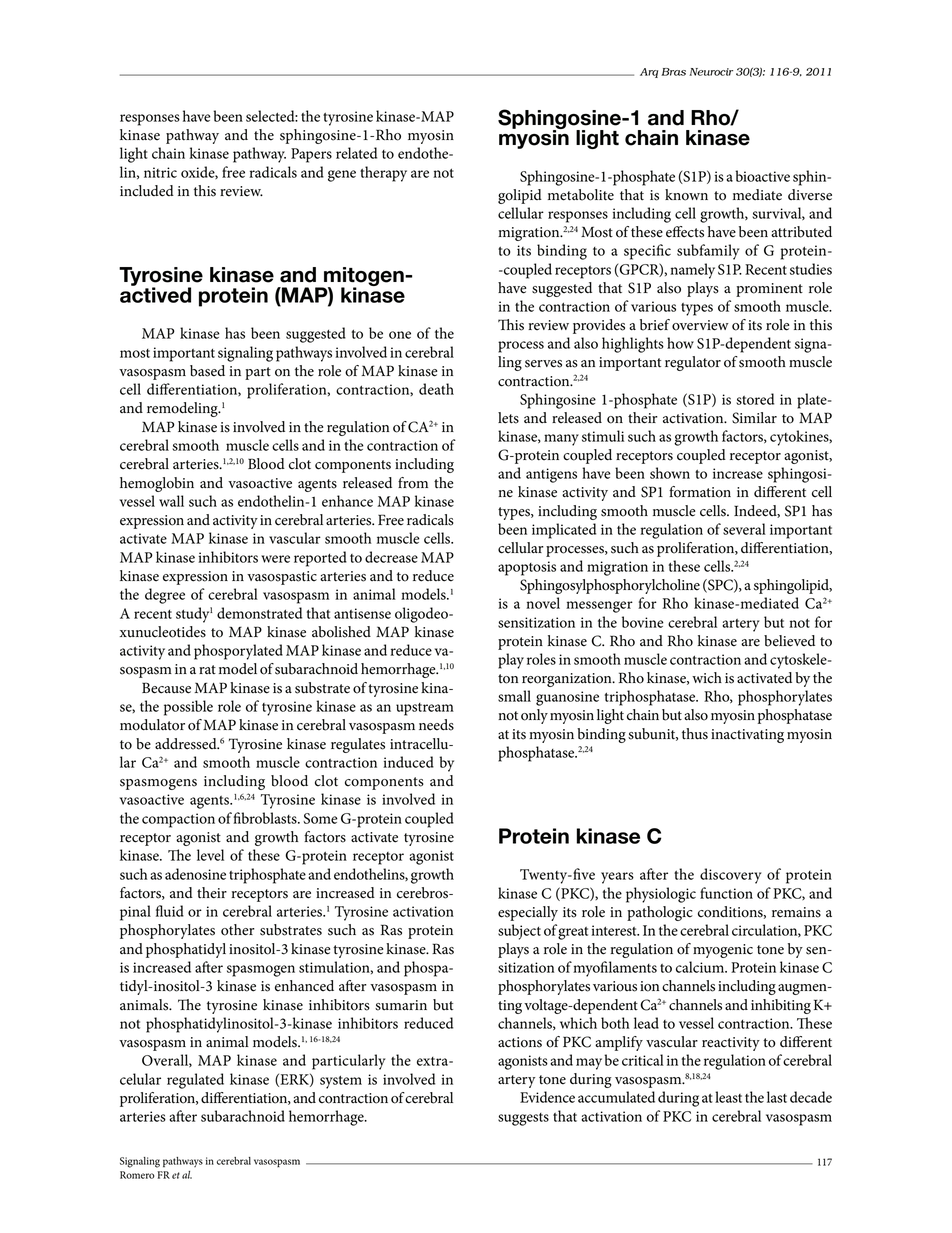  I want to click on Romero, so click(137, 1175).
